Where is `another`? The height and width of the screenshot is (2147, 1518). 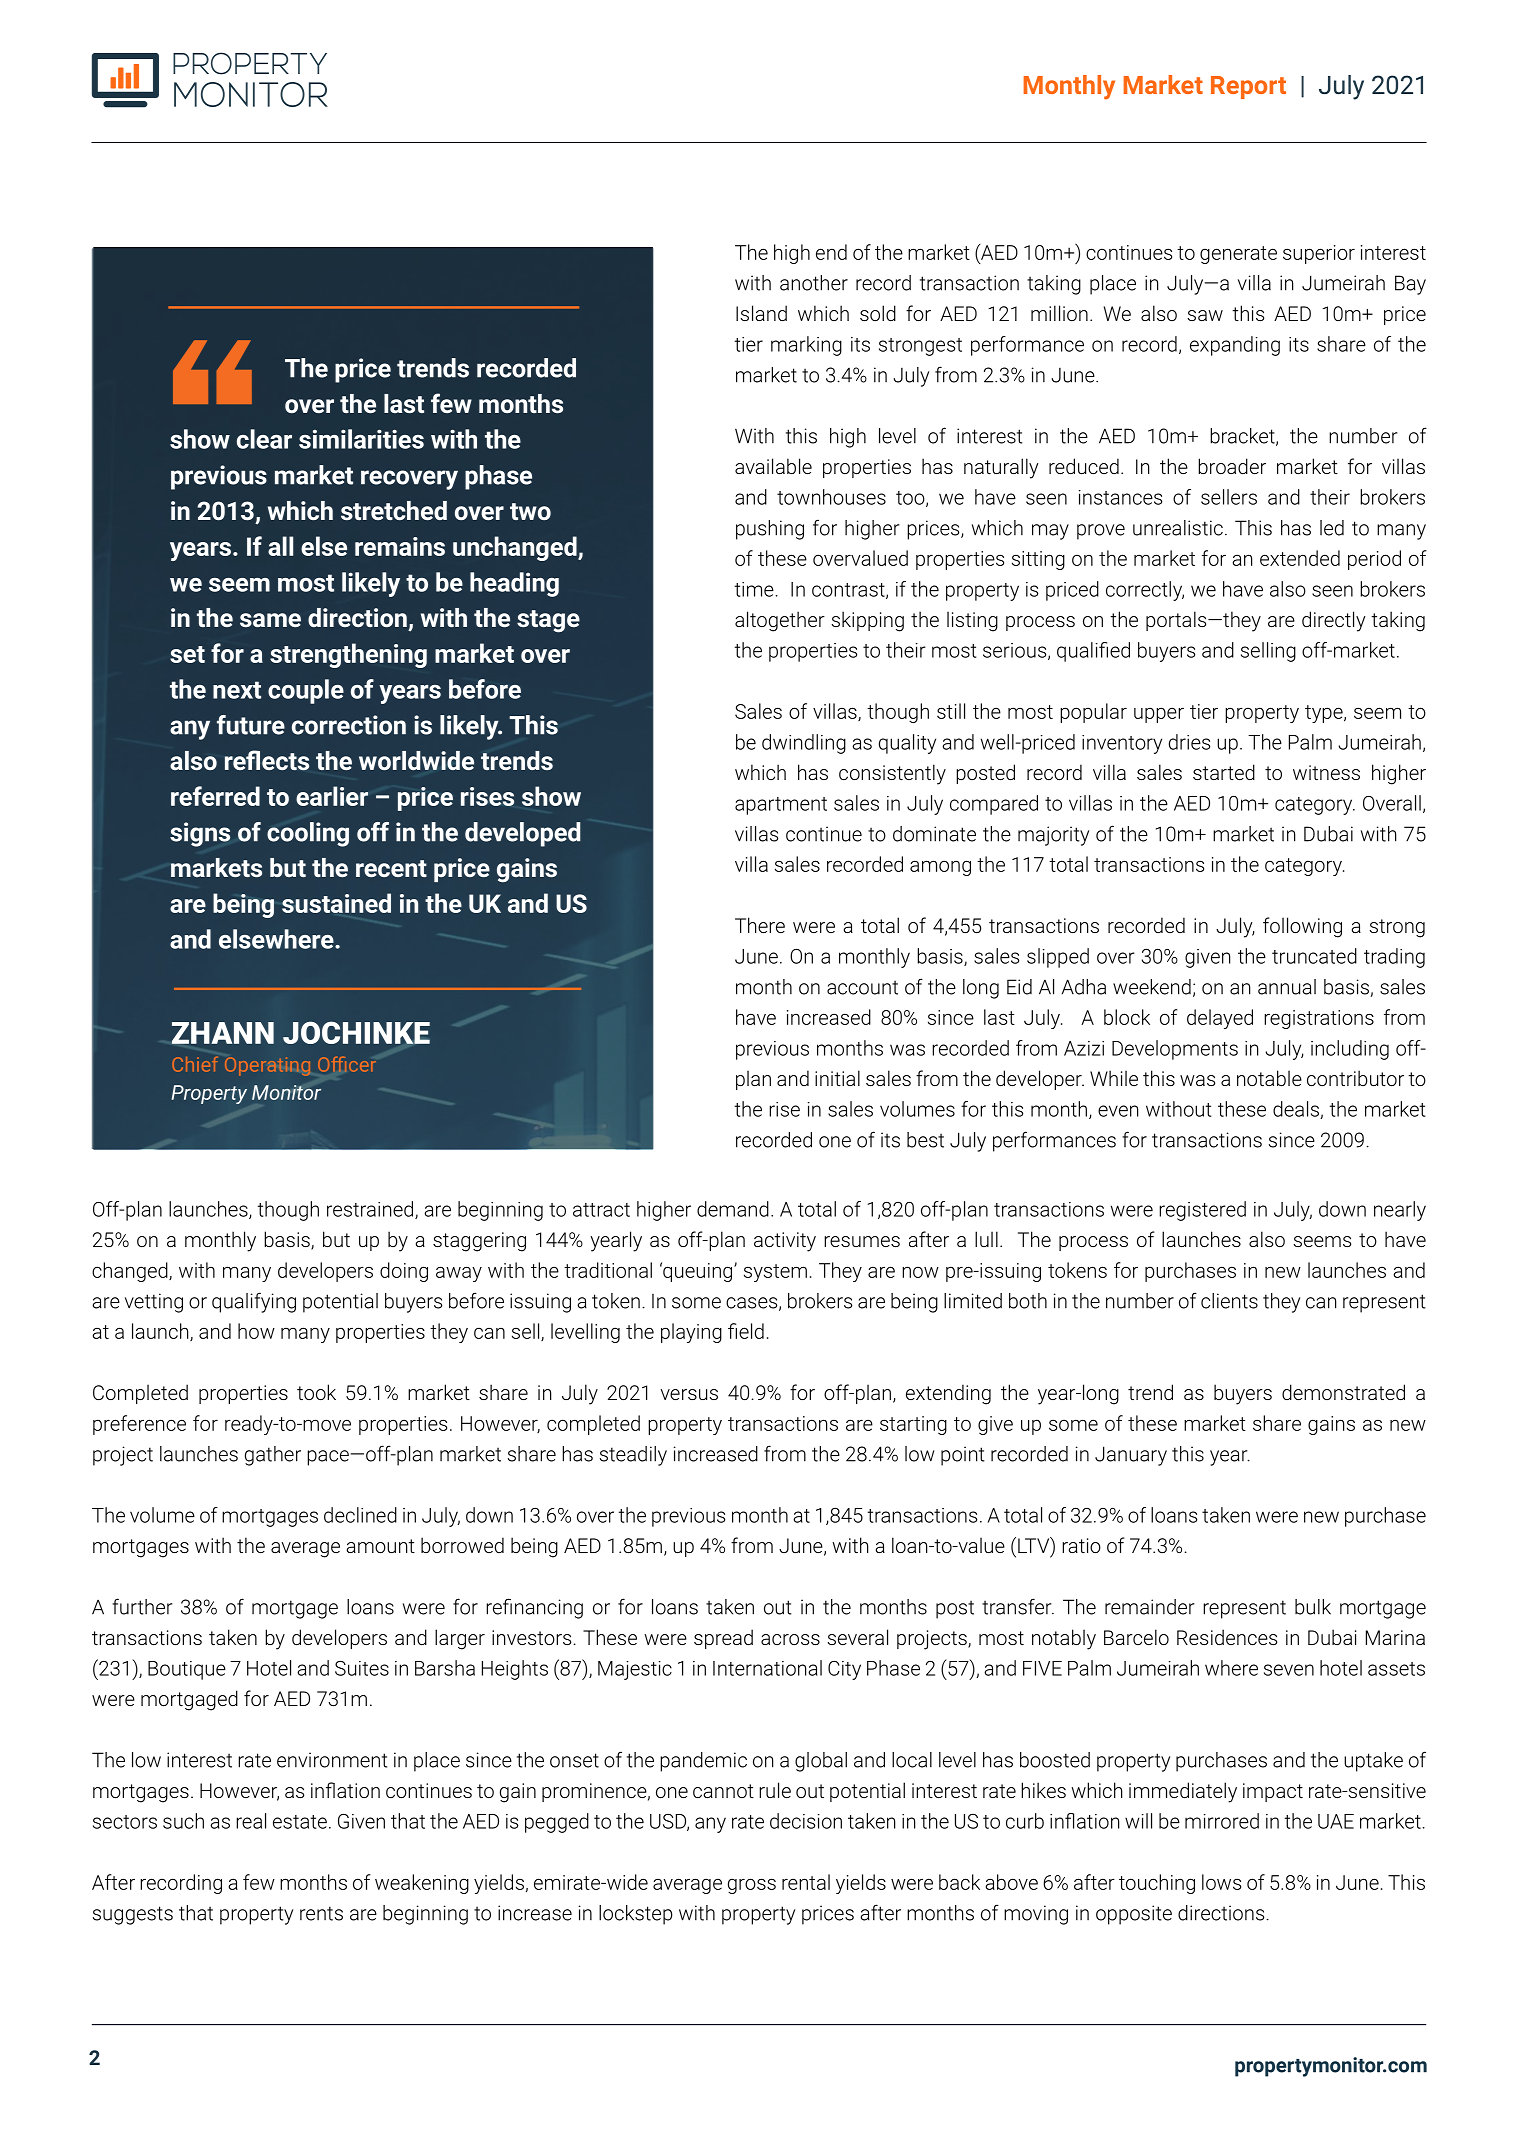
another is located at coordinates (814, 283).
